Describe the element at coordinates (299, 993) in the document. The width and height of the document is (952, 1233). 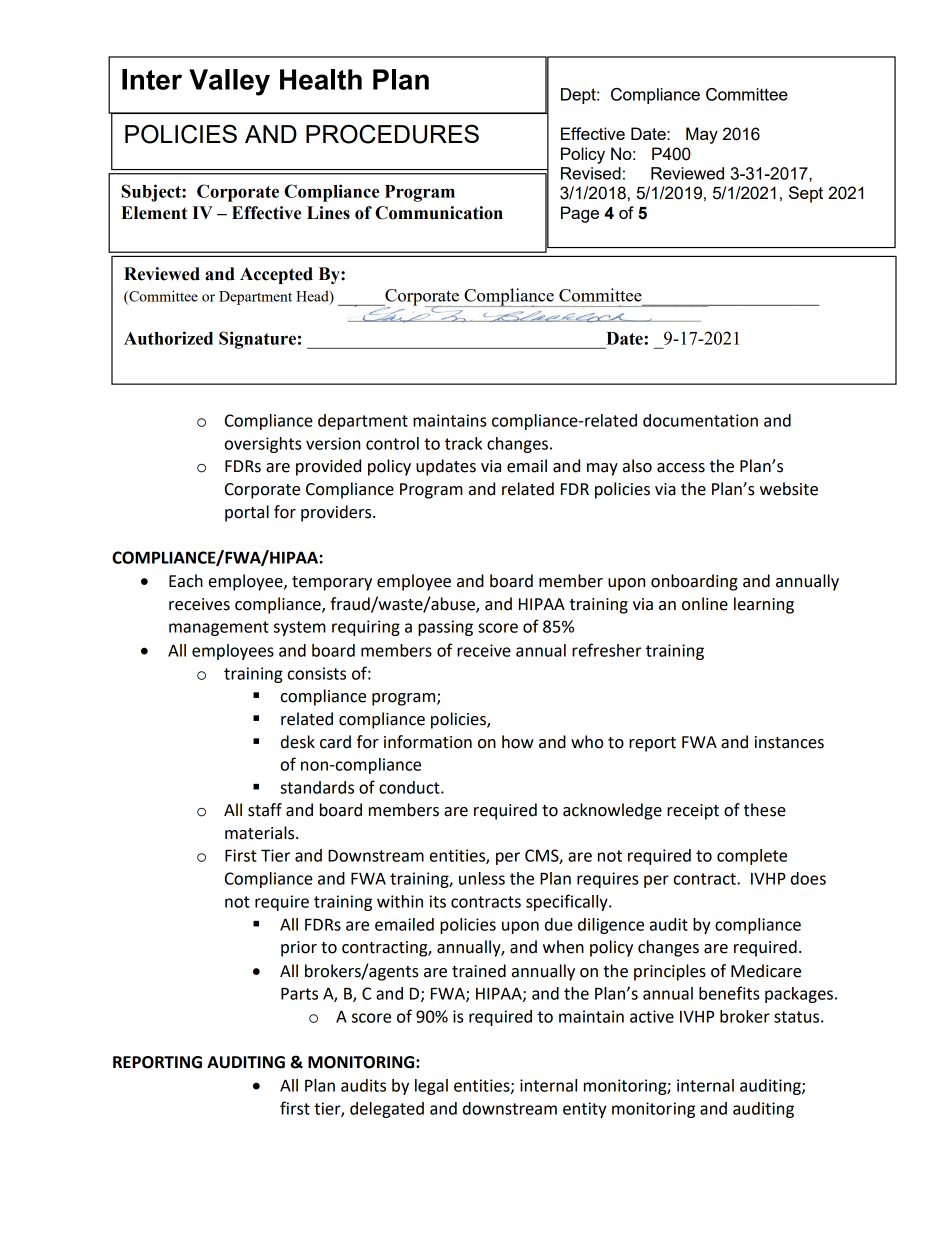
I see `Parts` at that location.
